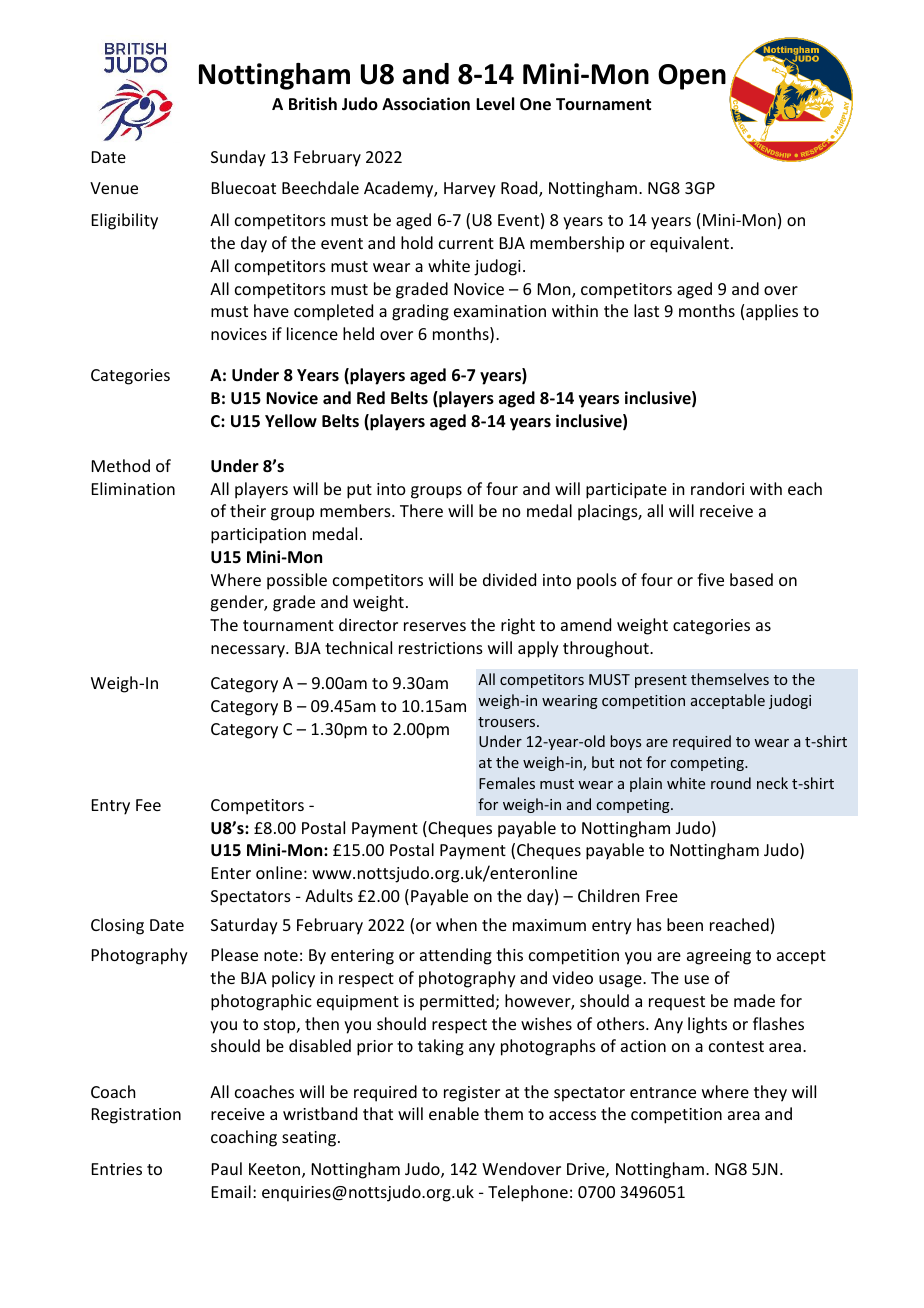  What do you see at coordinates (692, 77) in the page?
I see `Open` at bounding box center [692, 77].
